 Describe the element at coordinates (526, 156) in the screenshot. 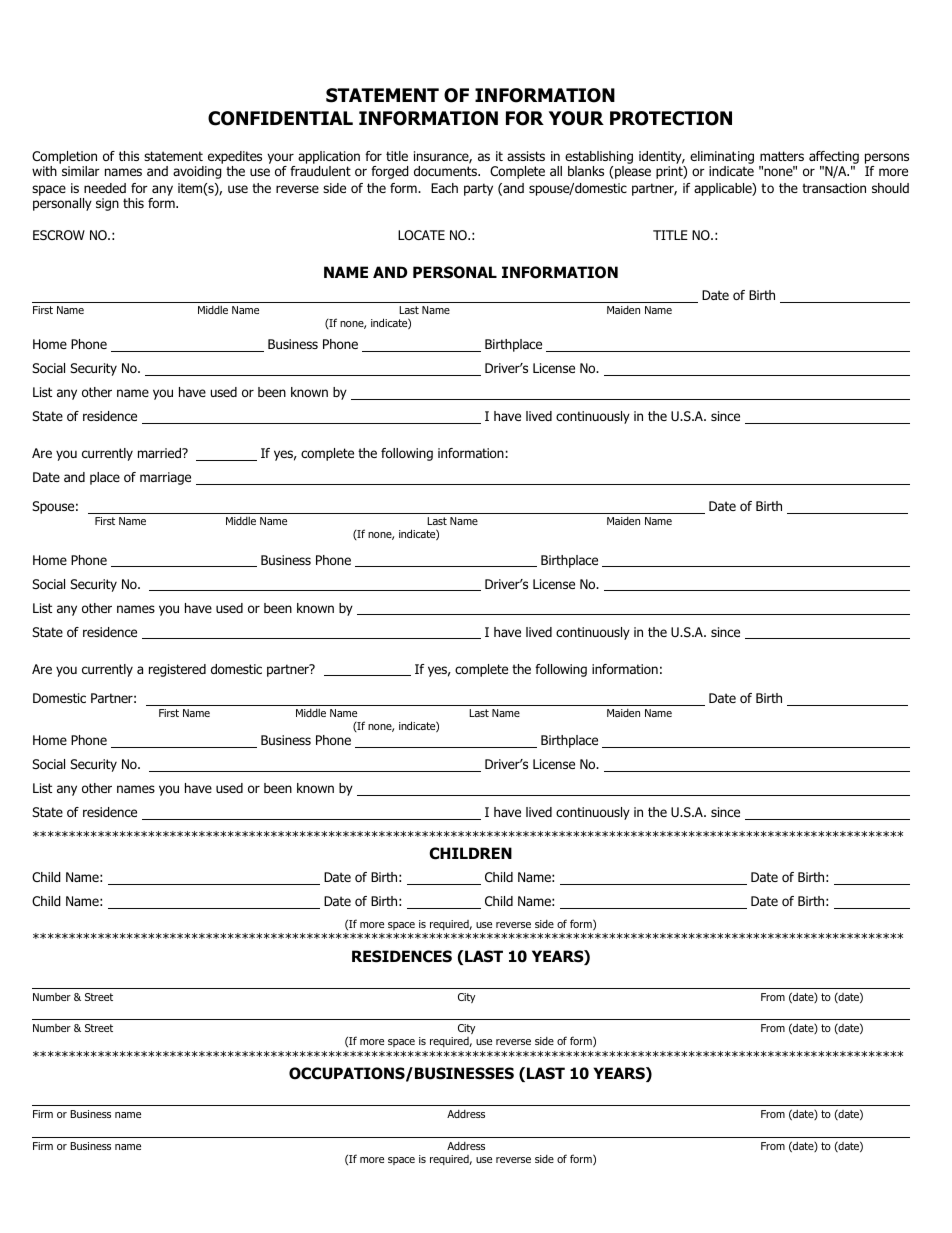

I see `assists` at that location.
